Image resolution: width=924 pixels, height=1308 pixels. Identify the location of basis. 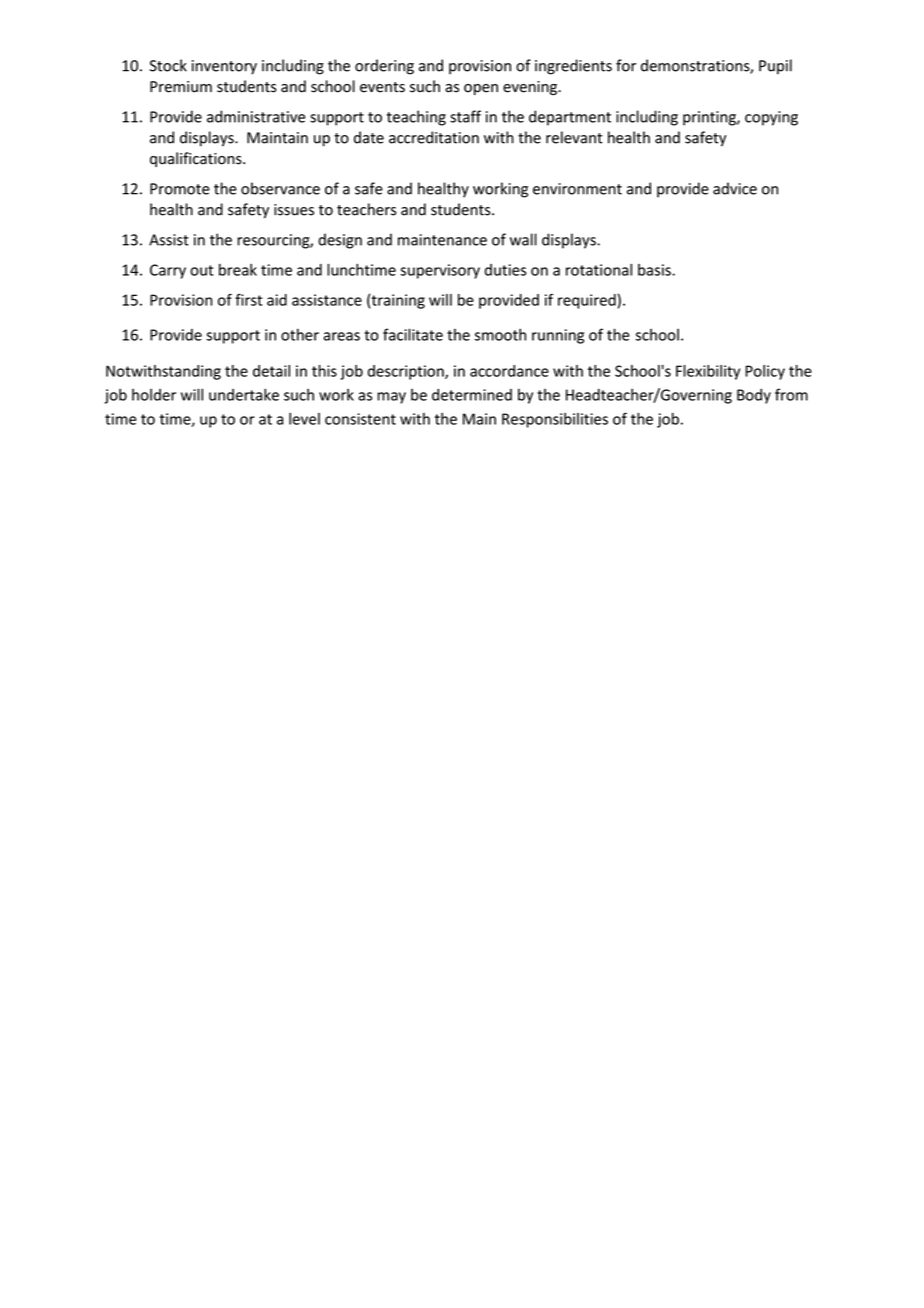
(655, 270).
